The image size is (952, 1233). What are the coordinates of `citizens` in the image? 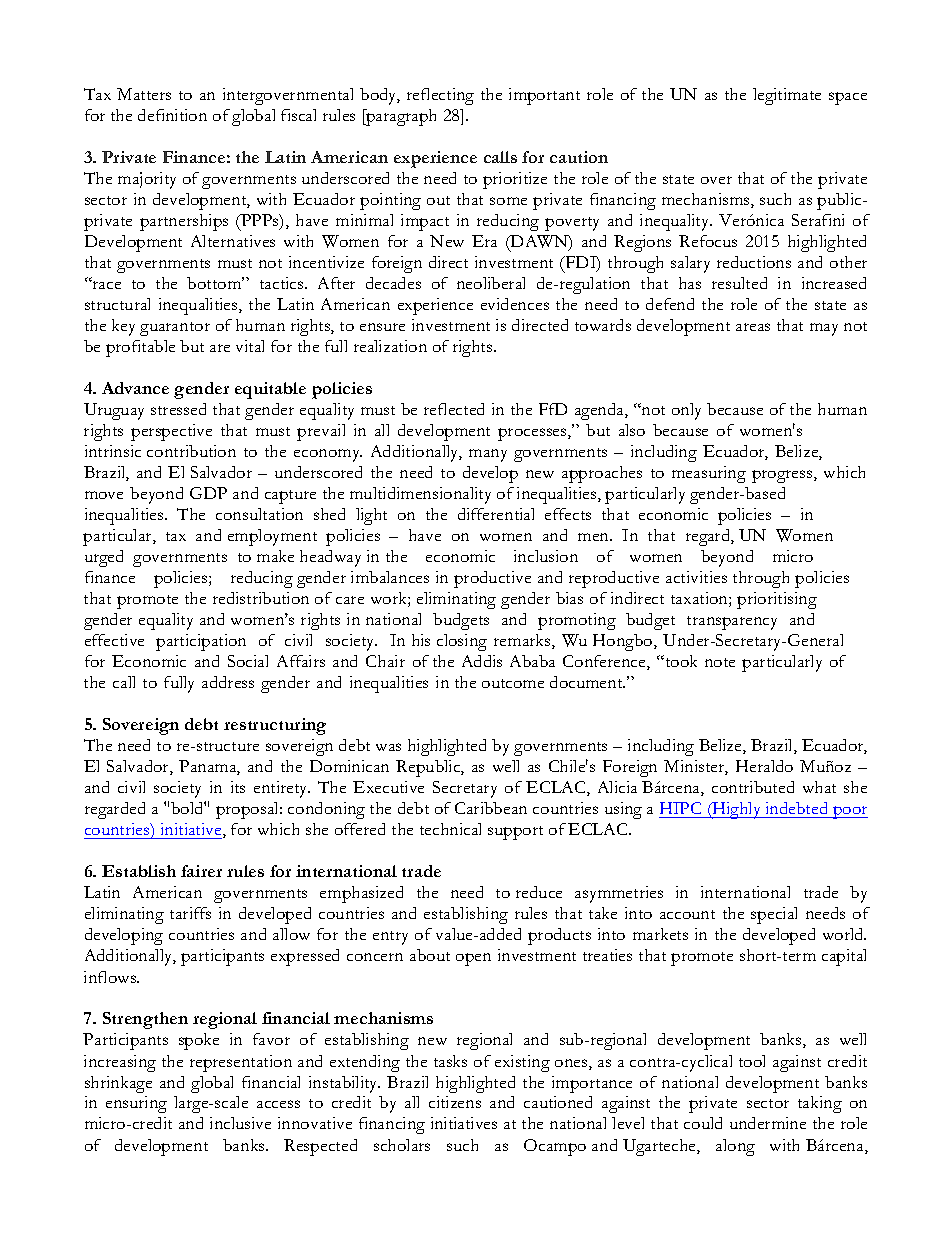 It's located at (455, 1102).
